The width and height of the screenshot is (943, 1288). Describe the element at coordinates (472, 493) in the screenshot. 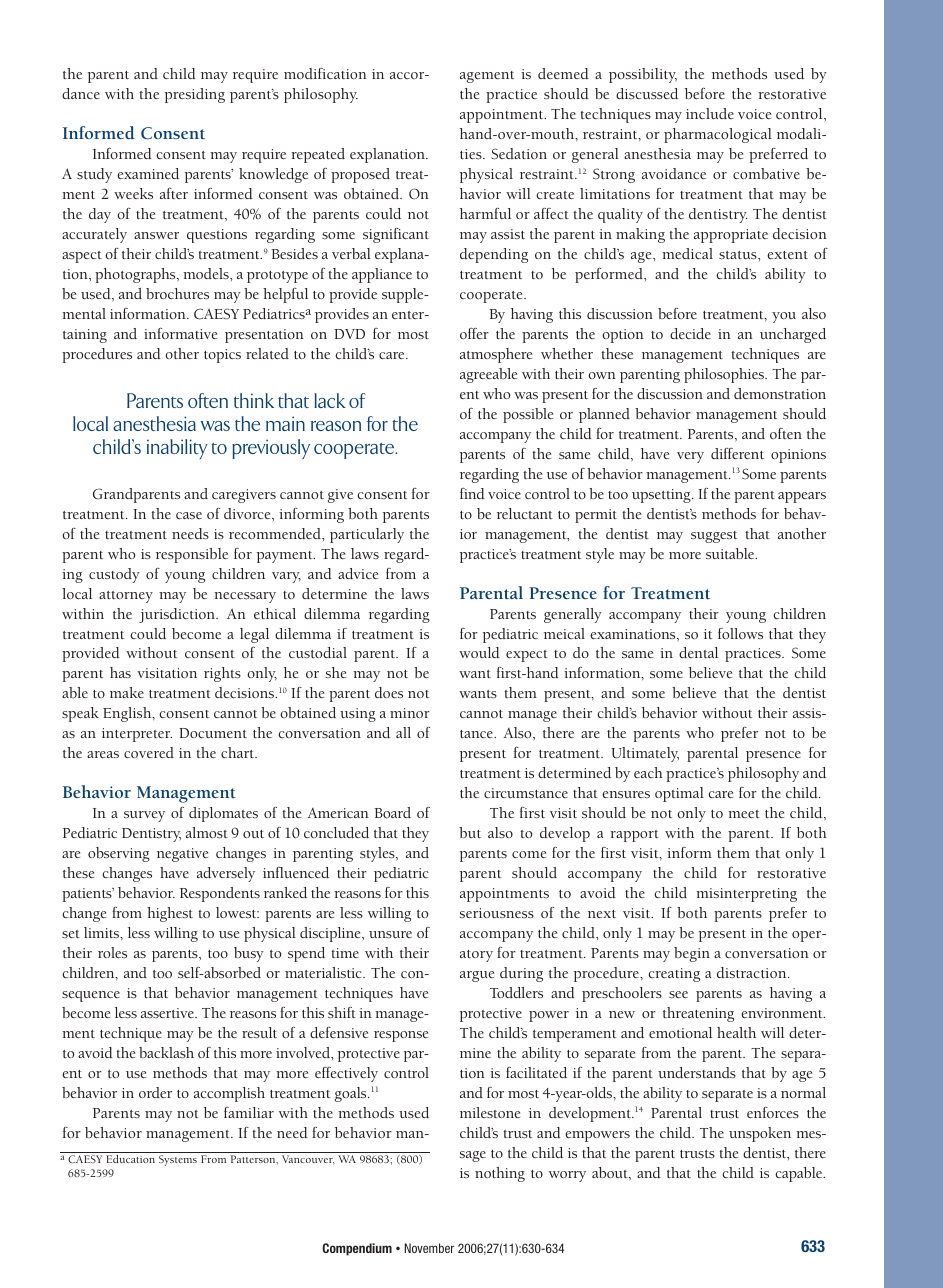

I see `find` at that location.
